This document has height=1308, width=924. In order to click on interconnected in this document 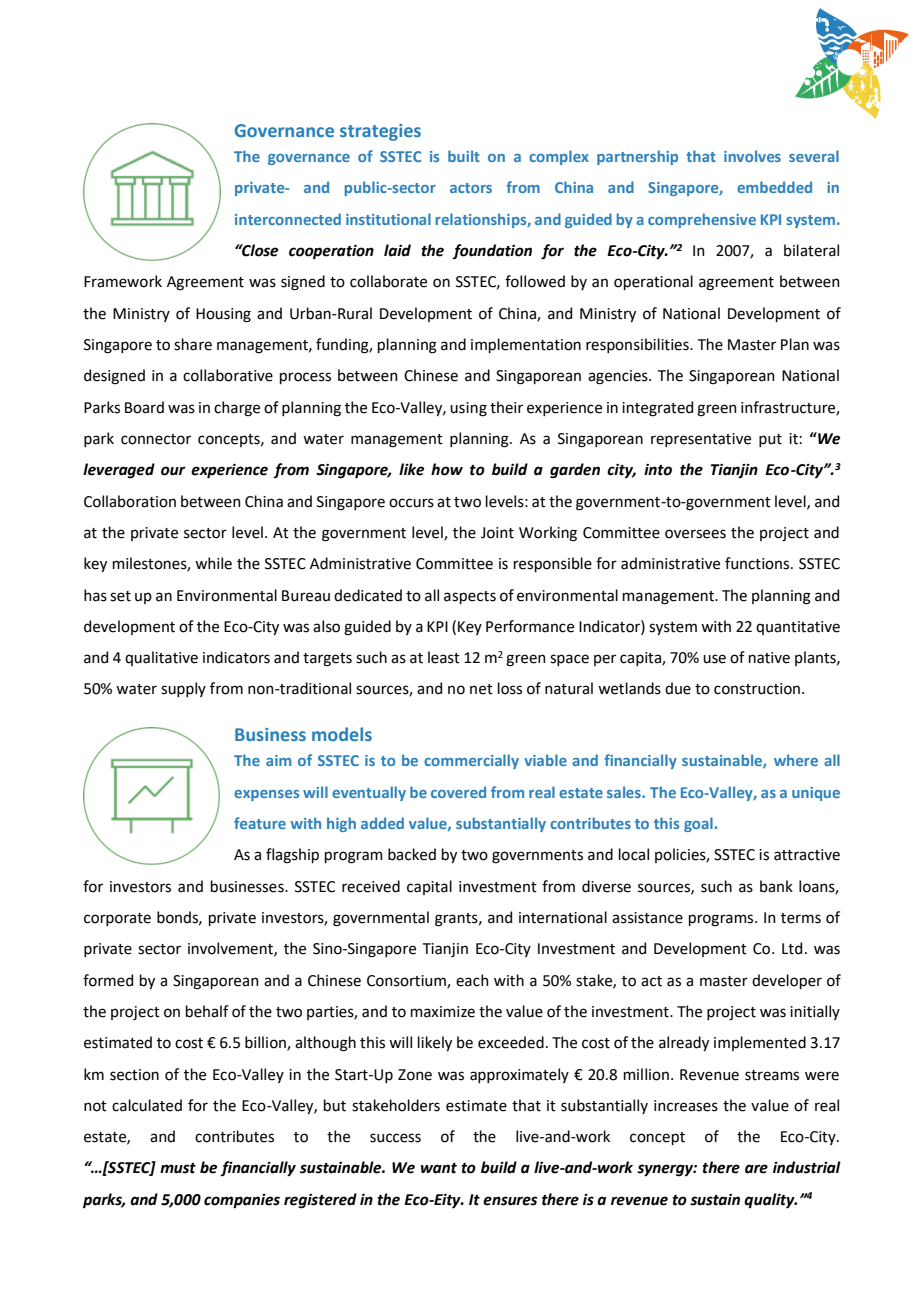, I will do `click(288, 219)`.
